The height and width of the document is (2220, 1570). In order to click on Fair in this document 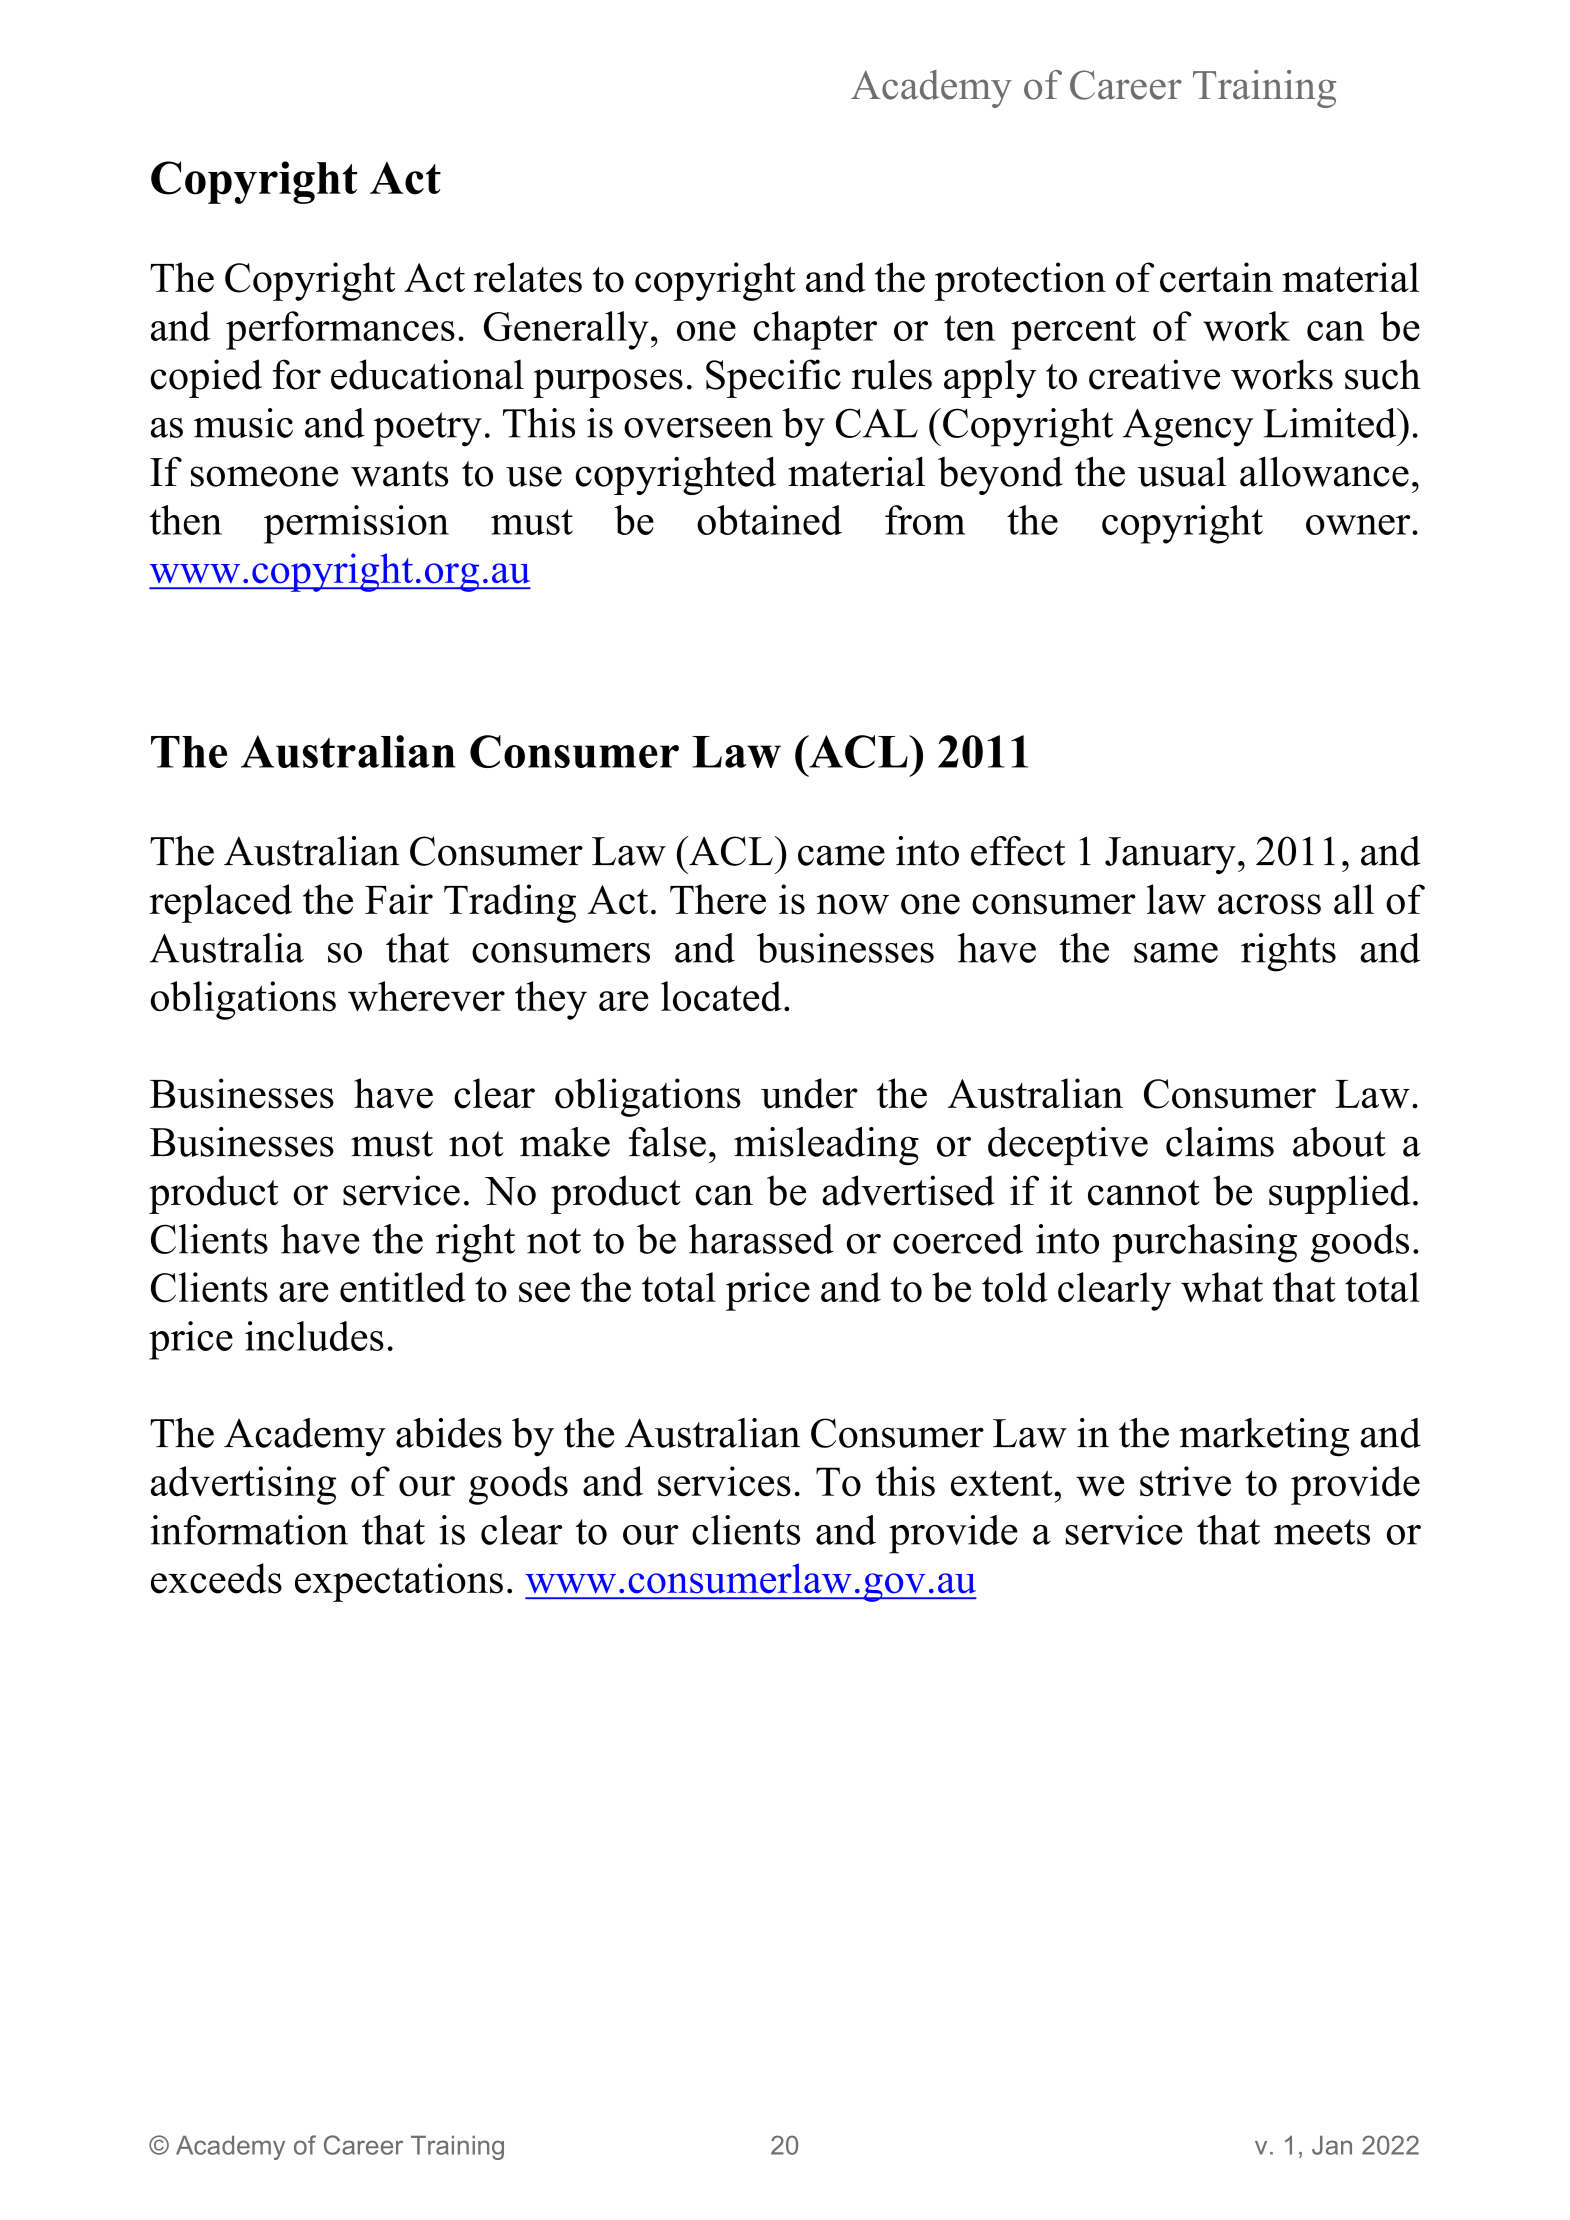, I will do `click(399, 899)`.
